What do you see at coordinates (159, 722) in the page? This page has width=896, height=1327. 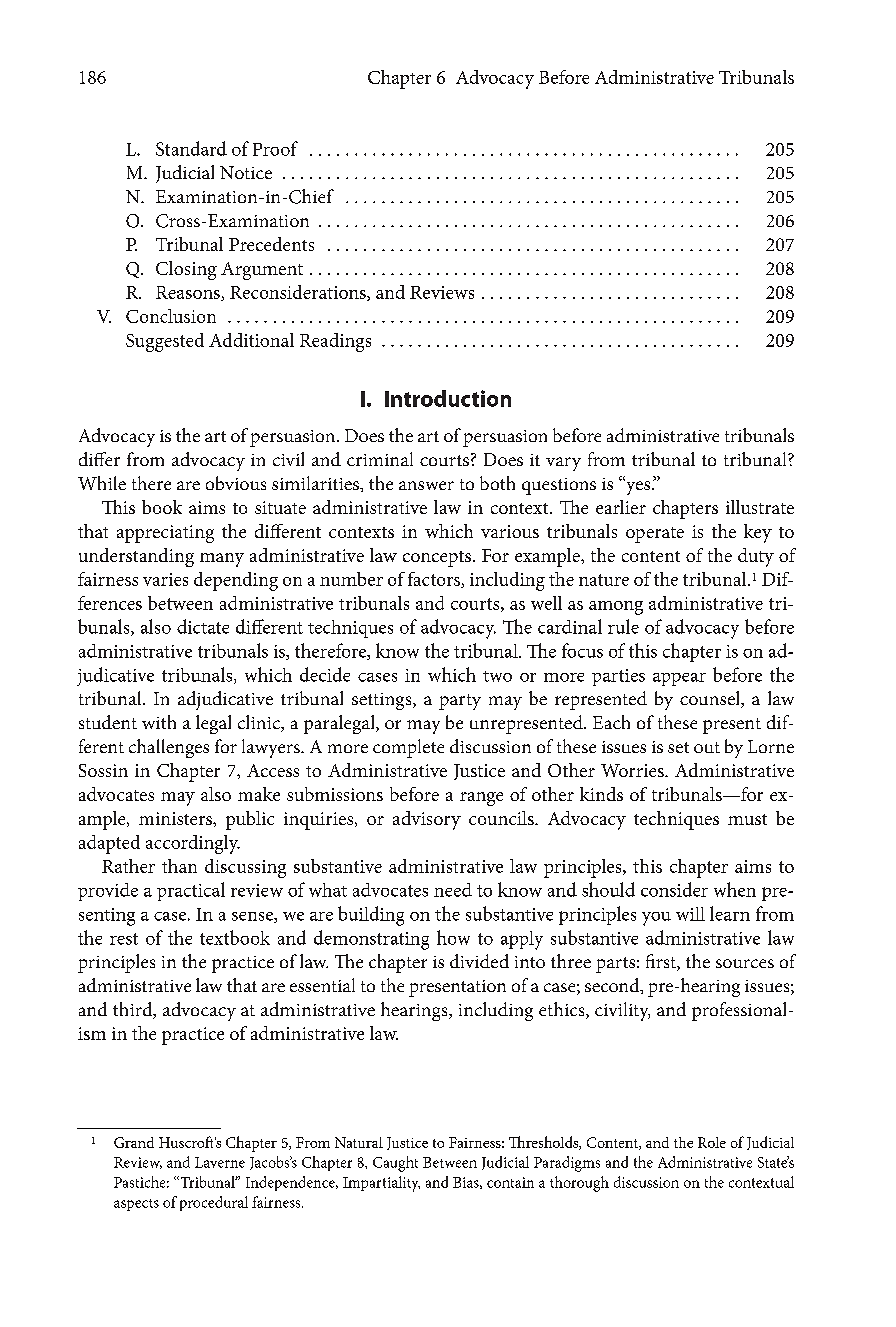 I see `with` at bounding box center [159, 722].
